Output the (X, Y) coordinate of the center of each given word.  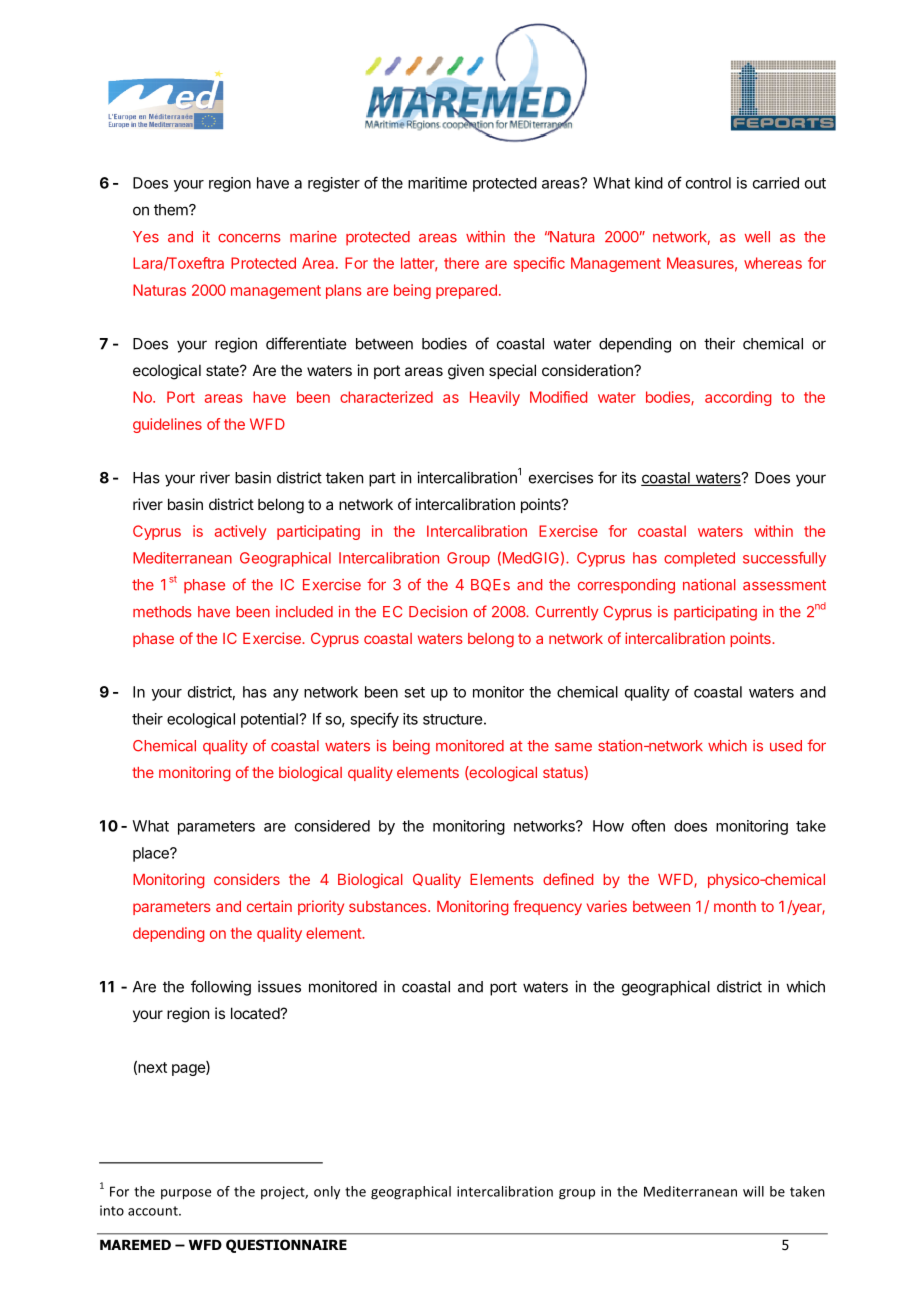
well (757, 237)
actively (240, 532)
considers (247, 879)
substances (389, 906)
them (172, 210)
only (327, 1192)
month (735, 906)
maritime (437, 183)
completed (699, 559)
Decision (438, 612)
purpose (186, 1194)
